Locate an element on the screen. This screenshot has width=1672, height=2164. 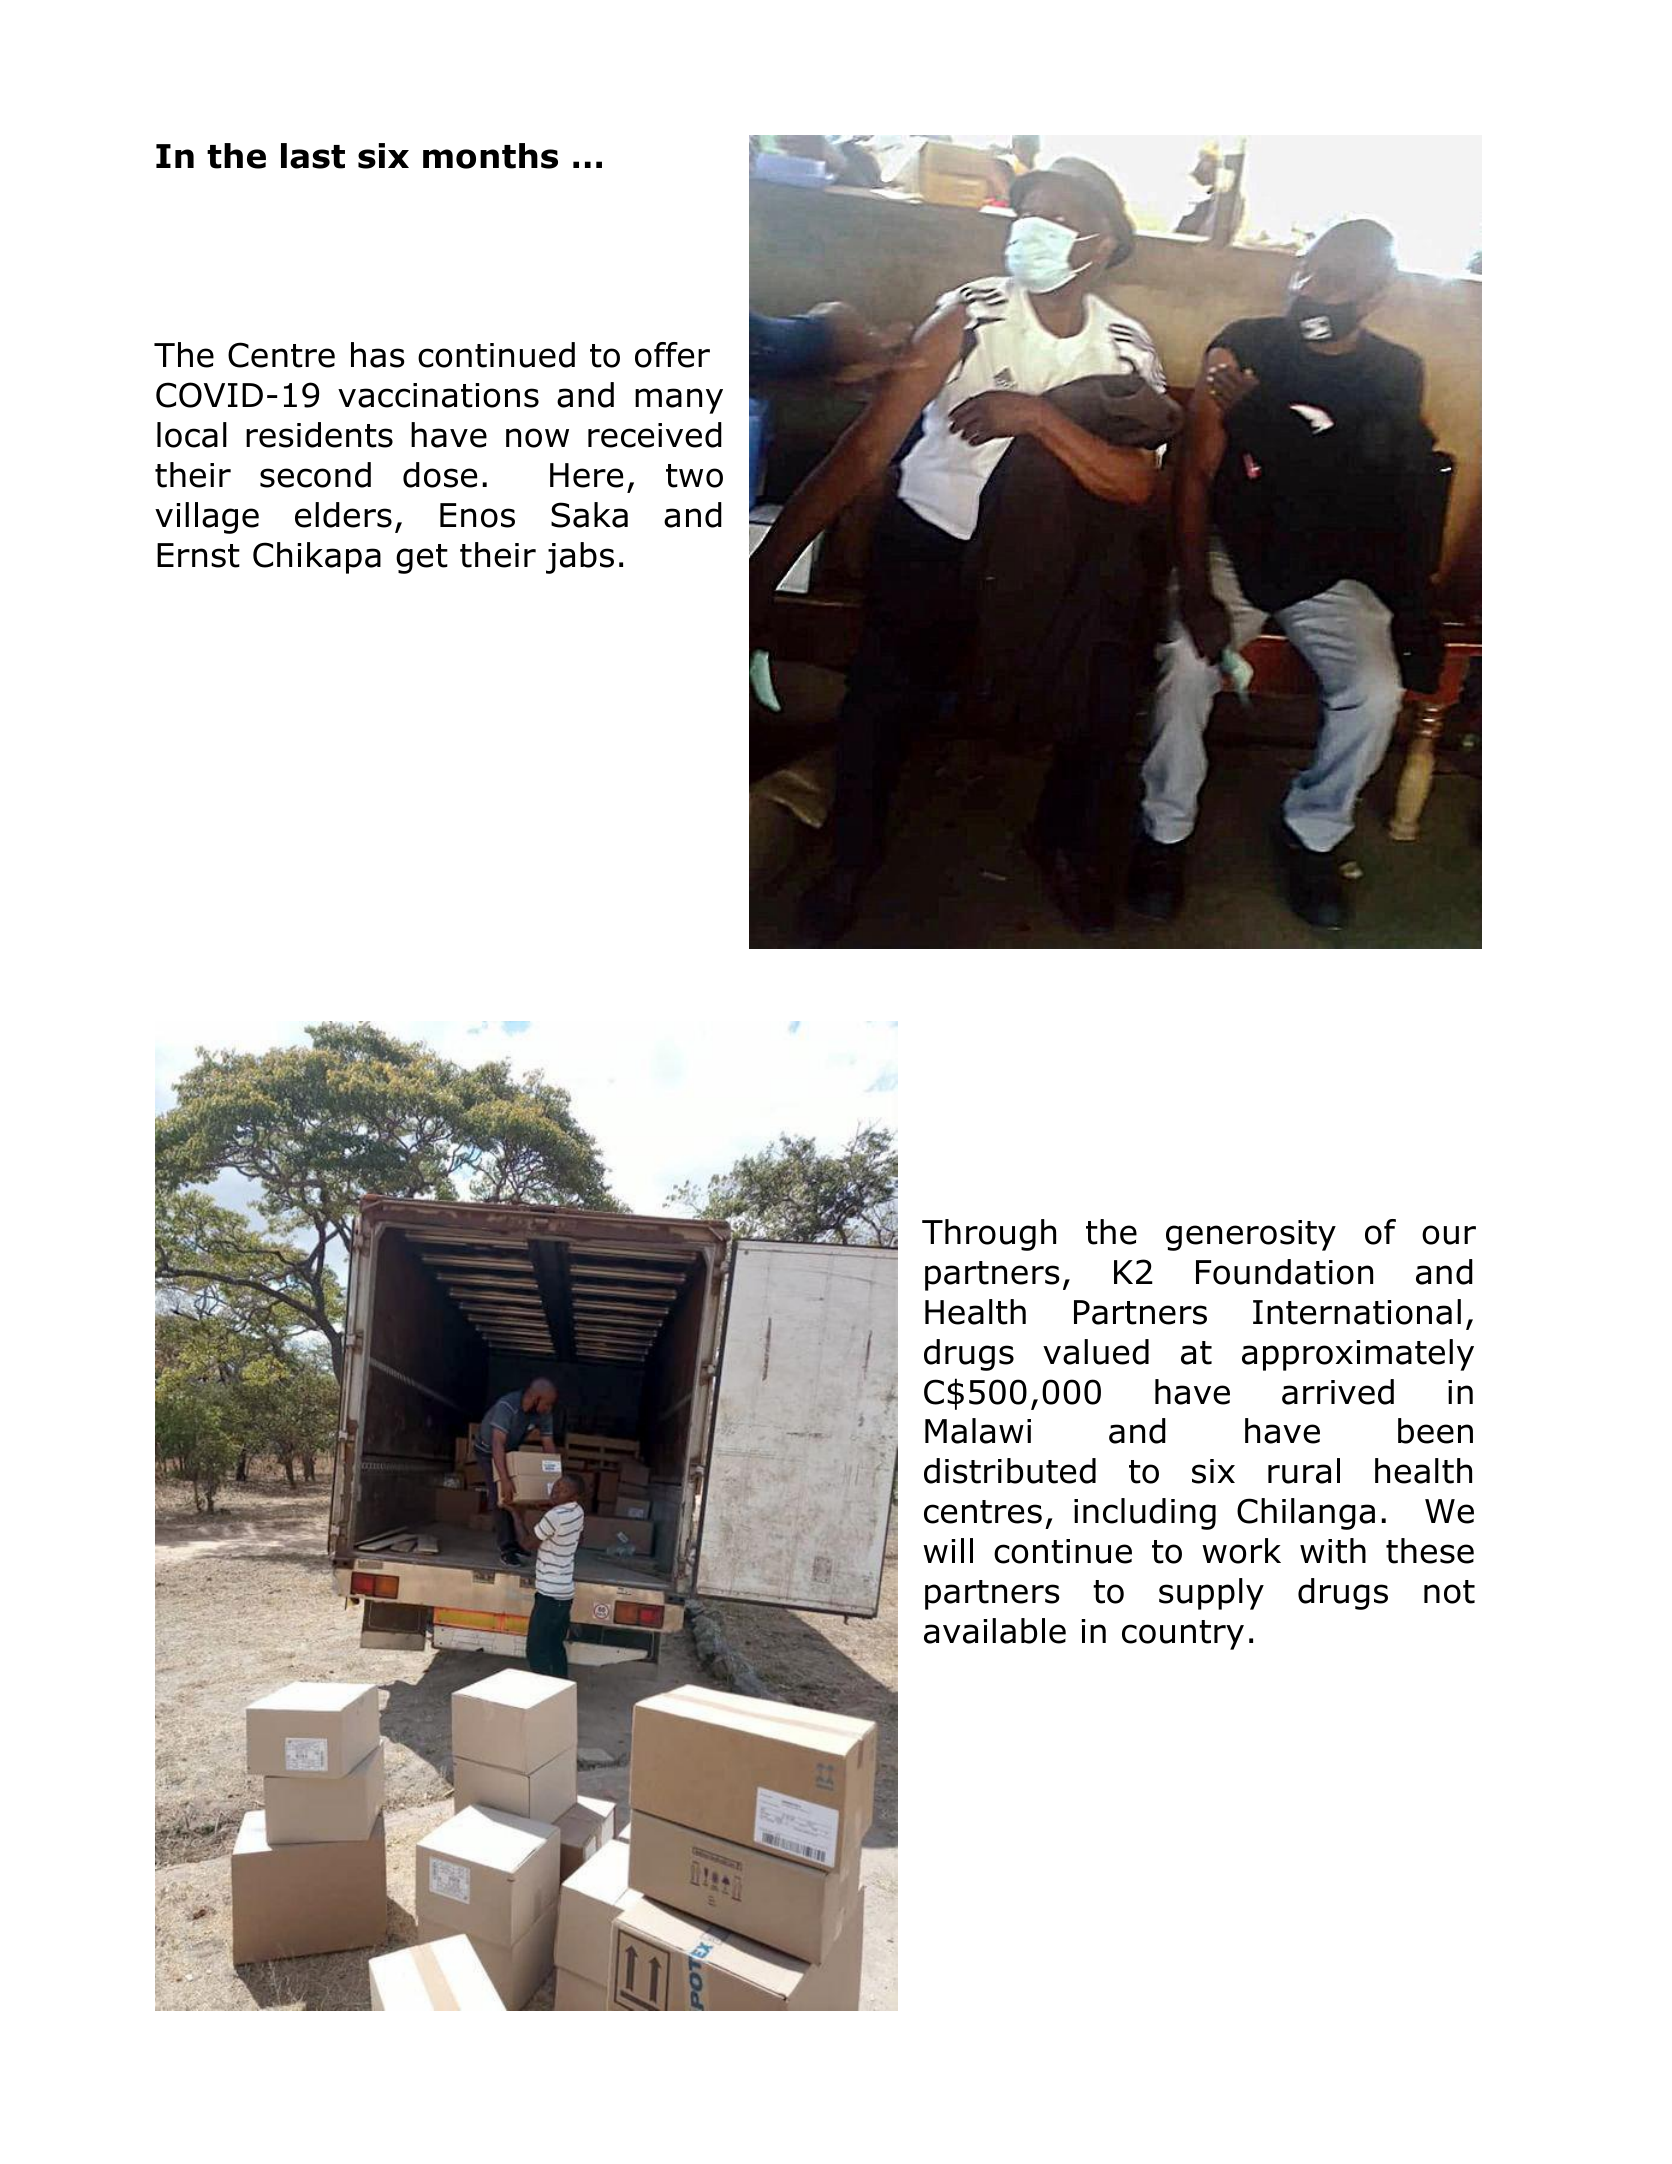
generosity is located at coordinates (1251, 1235).
